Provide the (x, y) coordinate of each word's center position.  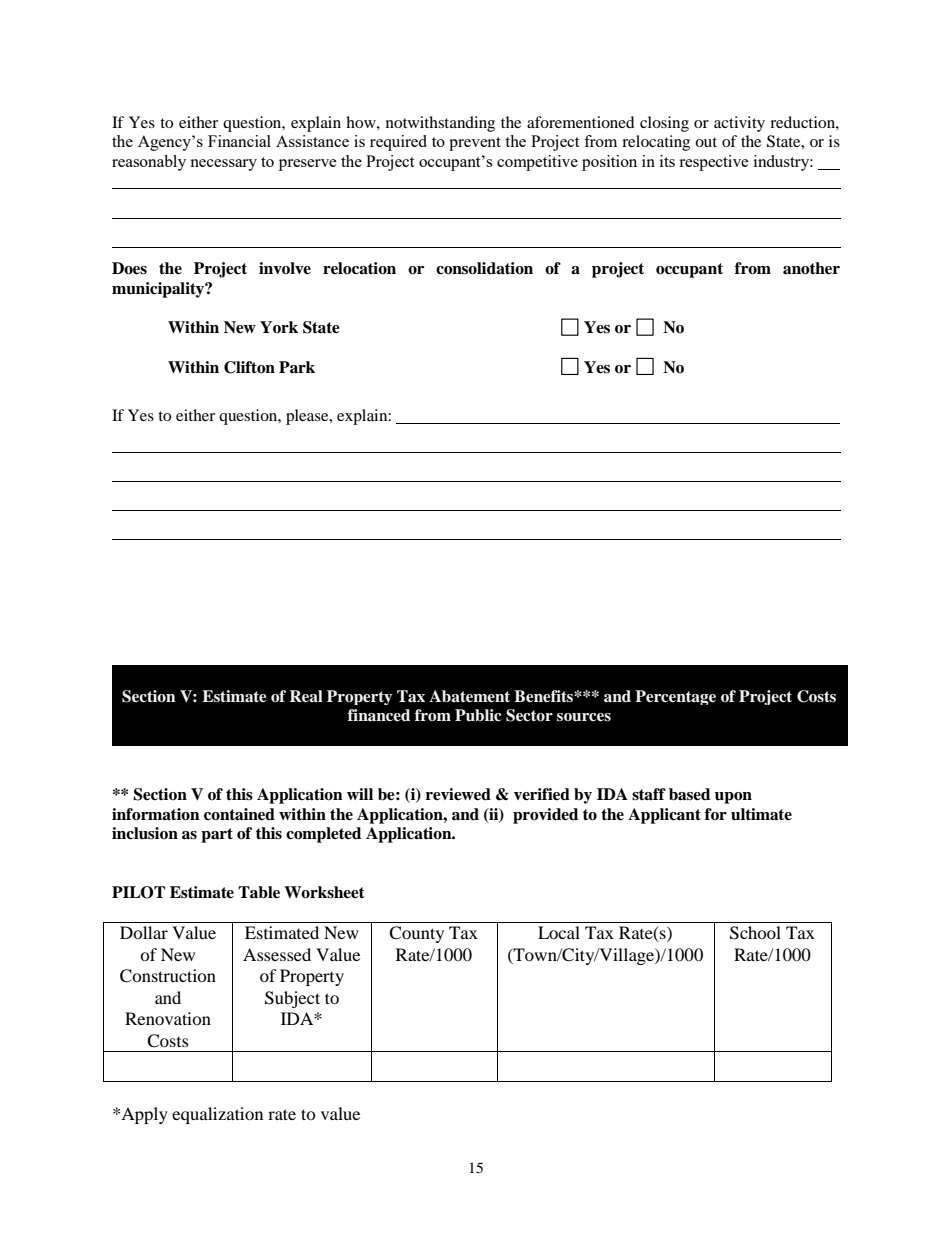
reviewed (458, 794)
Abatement (469, 696)
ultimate (761, 814)
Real (306, 696)
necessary (223, 165)
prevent (475, 144)
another (811, 268)
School (755, 933)
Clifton (249, 367)
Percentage (675, 697)
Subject (292, 999)
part (217, 835)
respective (714, 163)
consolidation (484, 268)
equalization (217, 1115)
